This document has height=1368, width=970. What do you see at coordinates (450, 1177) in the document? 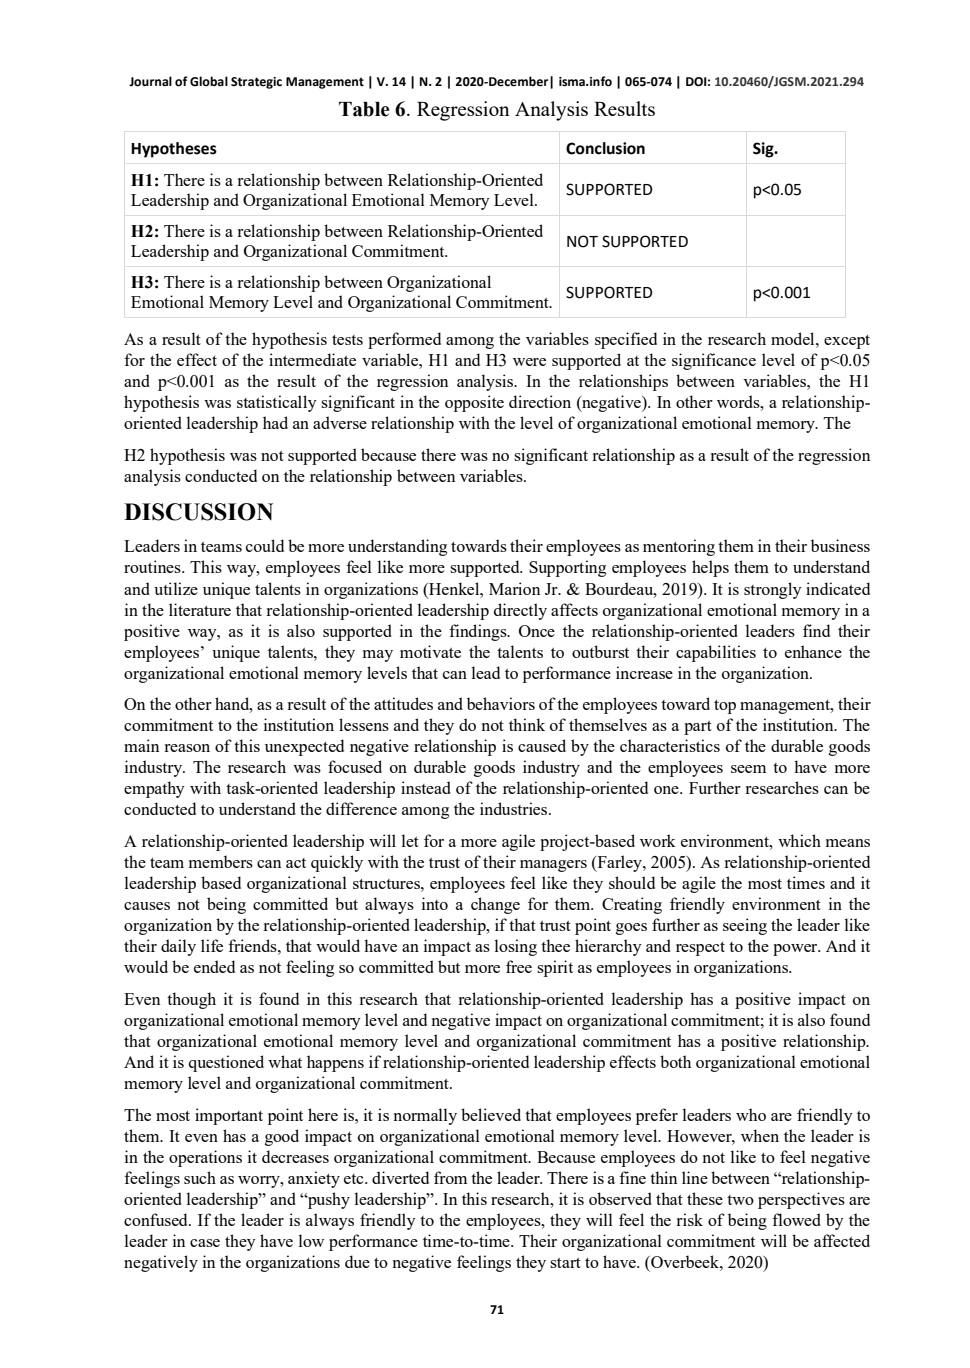
I see `from` at bounding box center [450, 1177].
